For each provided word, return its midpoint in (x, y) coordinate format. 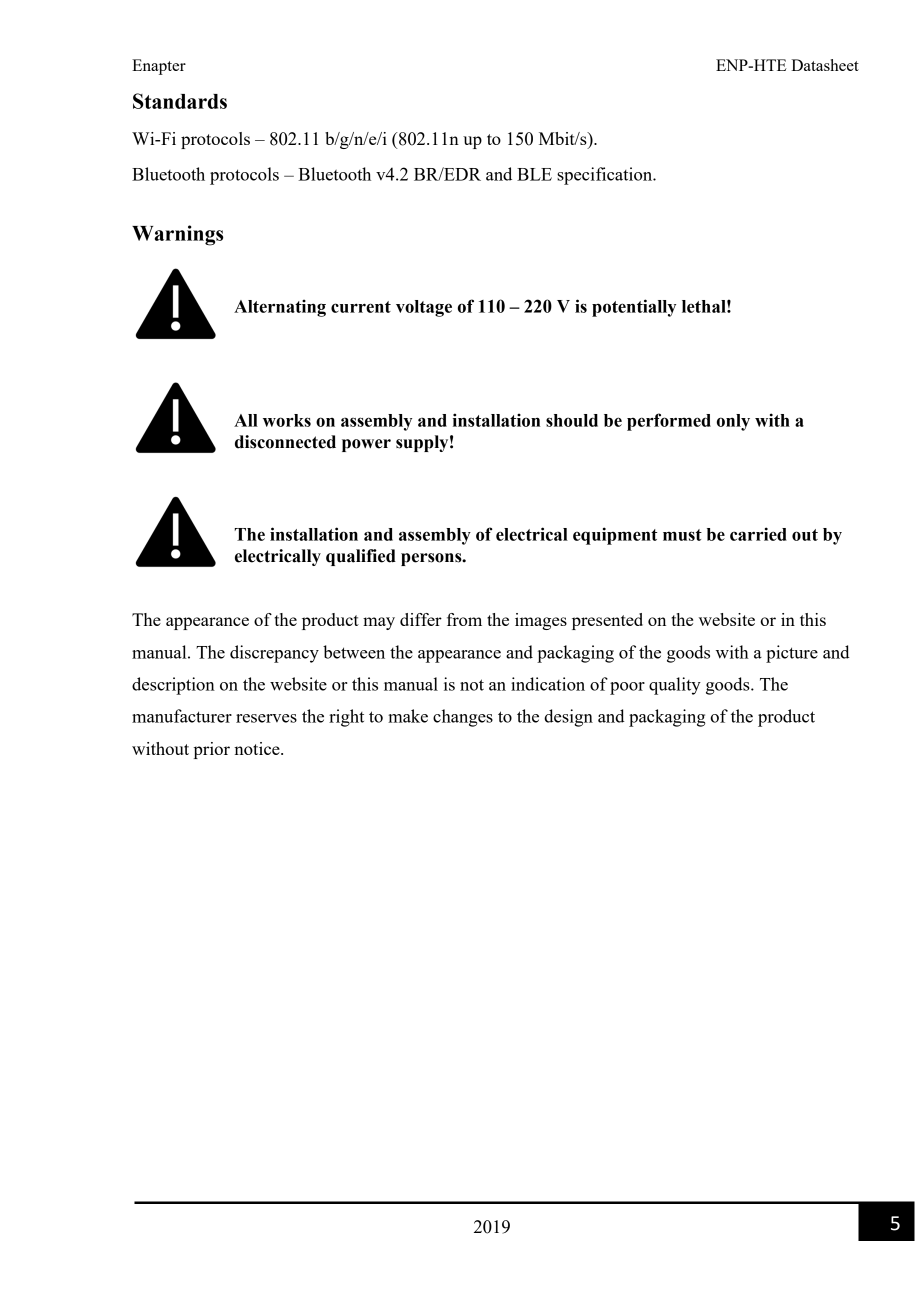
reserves (266, 718)
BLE (534, 174)
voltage (424, 308)
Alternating (280, 308)
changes (463, 718)
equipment (615, 536)
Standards (180, 101)
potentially (634, 308)
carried (758, 534)
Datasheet (825, 65)
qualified (361, 557)
